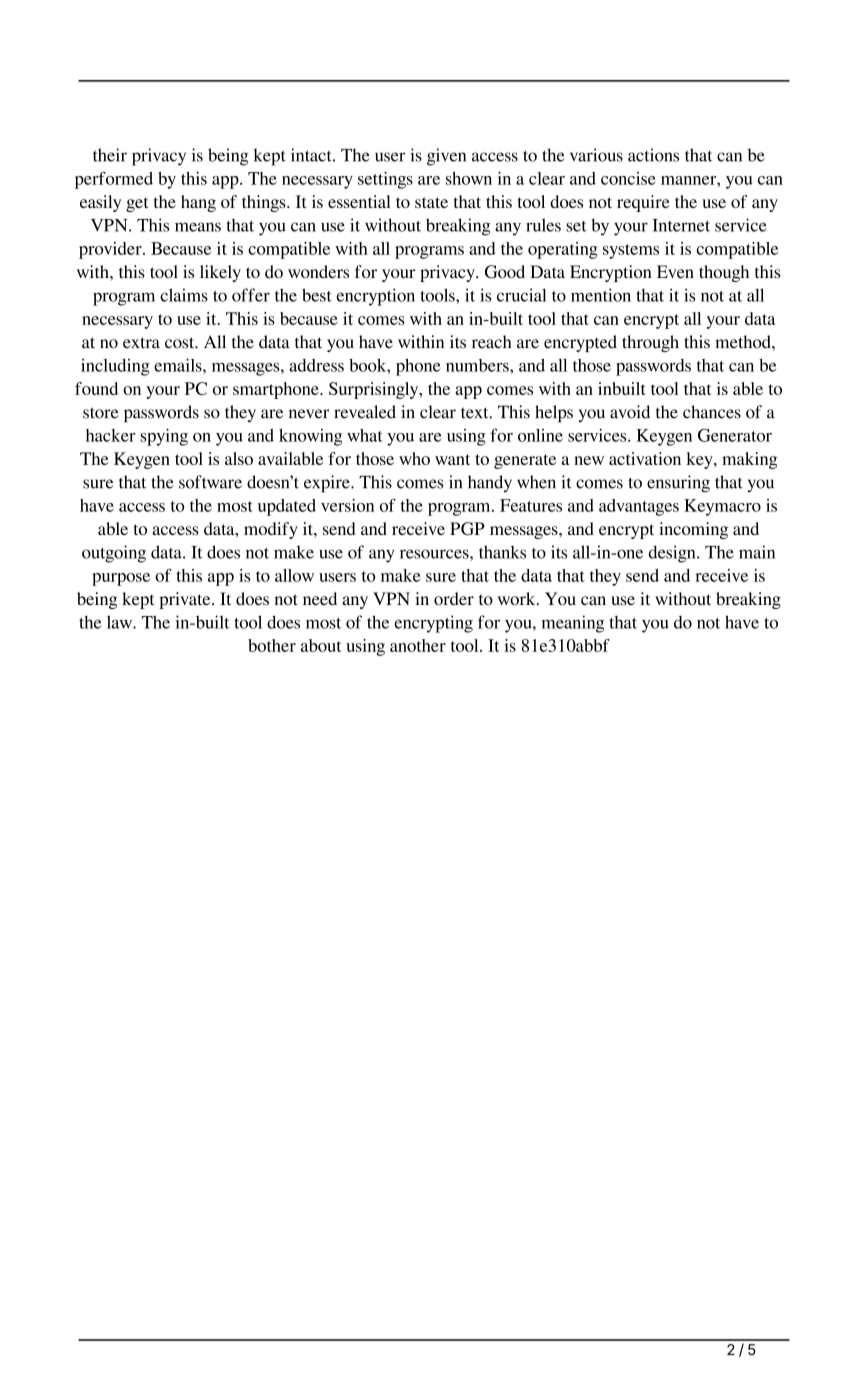 The image size is (868, 1393). I want to click on performed, so click(114, 180).
